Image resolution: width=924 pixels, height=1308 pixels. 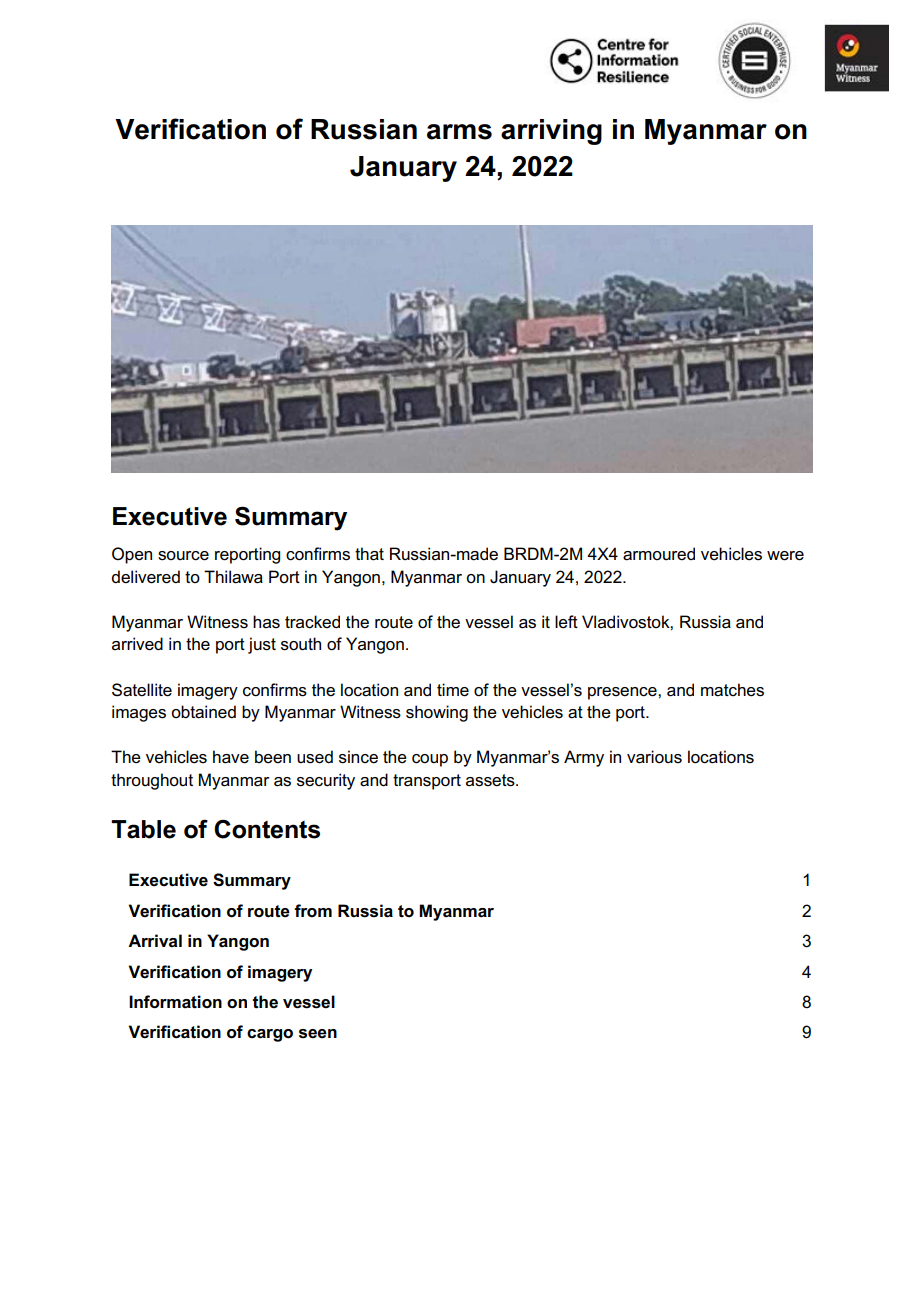 What do you see at coordinates (659, 554) in the document?
I see `armoured` at bounding box center [659, 554].
